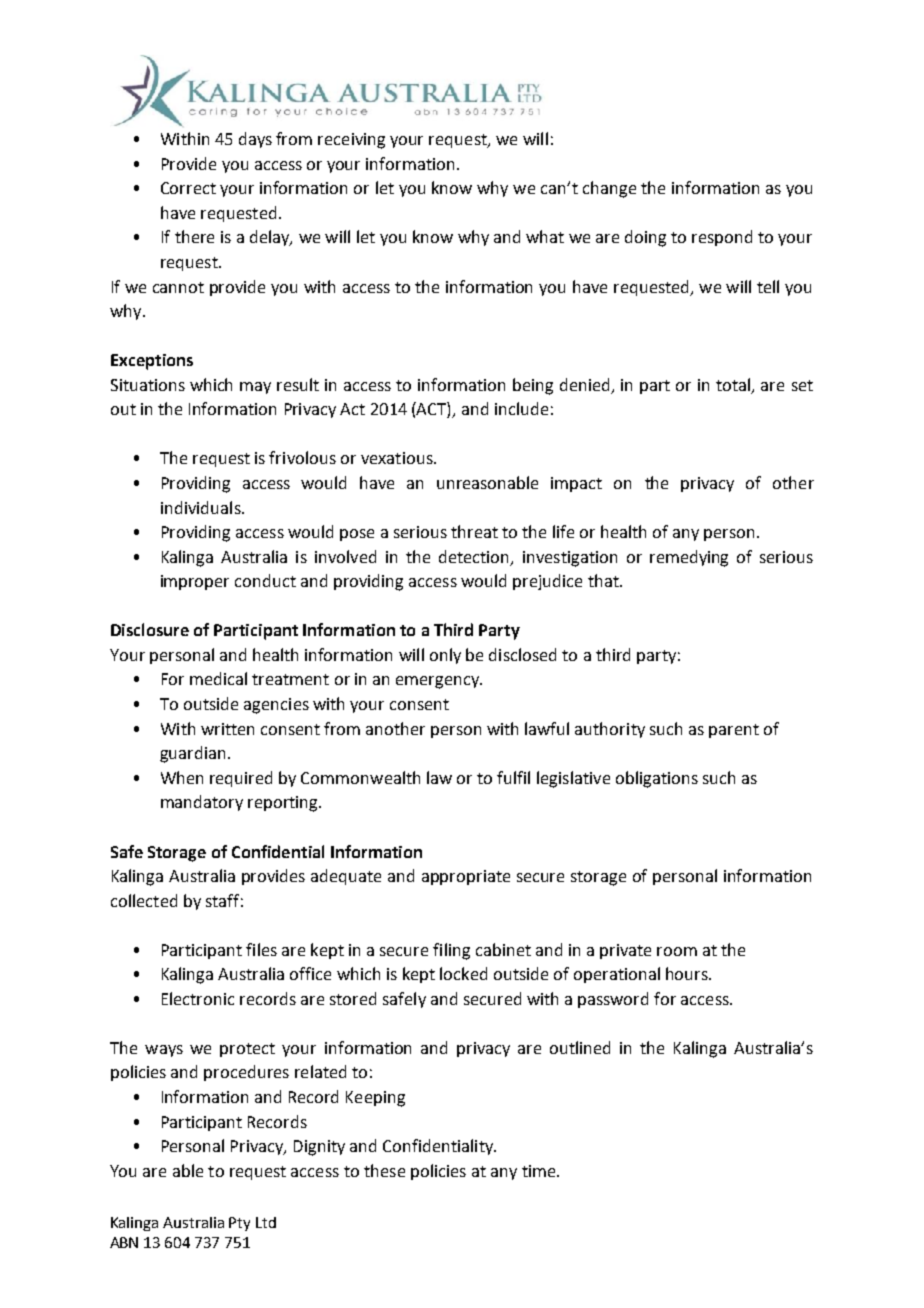 This image has height=1308, width=924. I want to click on emergency, so click(439, 682).
